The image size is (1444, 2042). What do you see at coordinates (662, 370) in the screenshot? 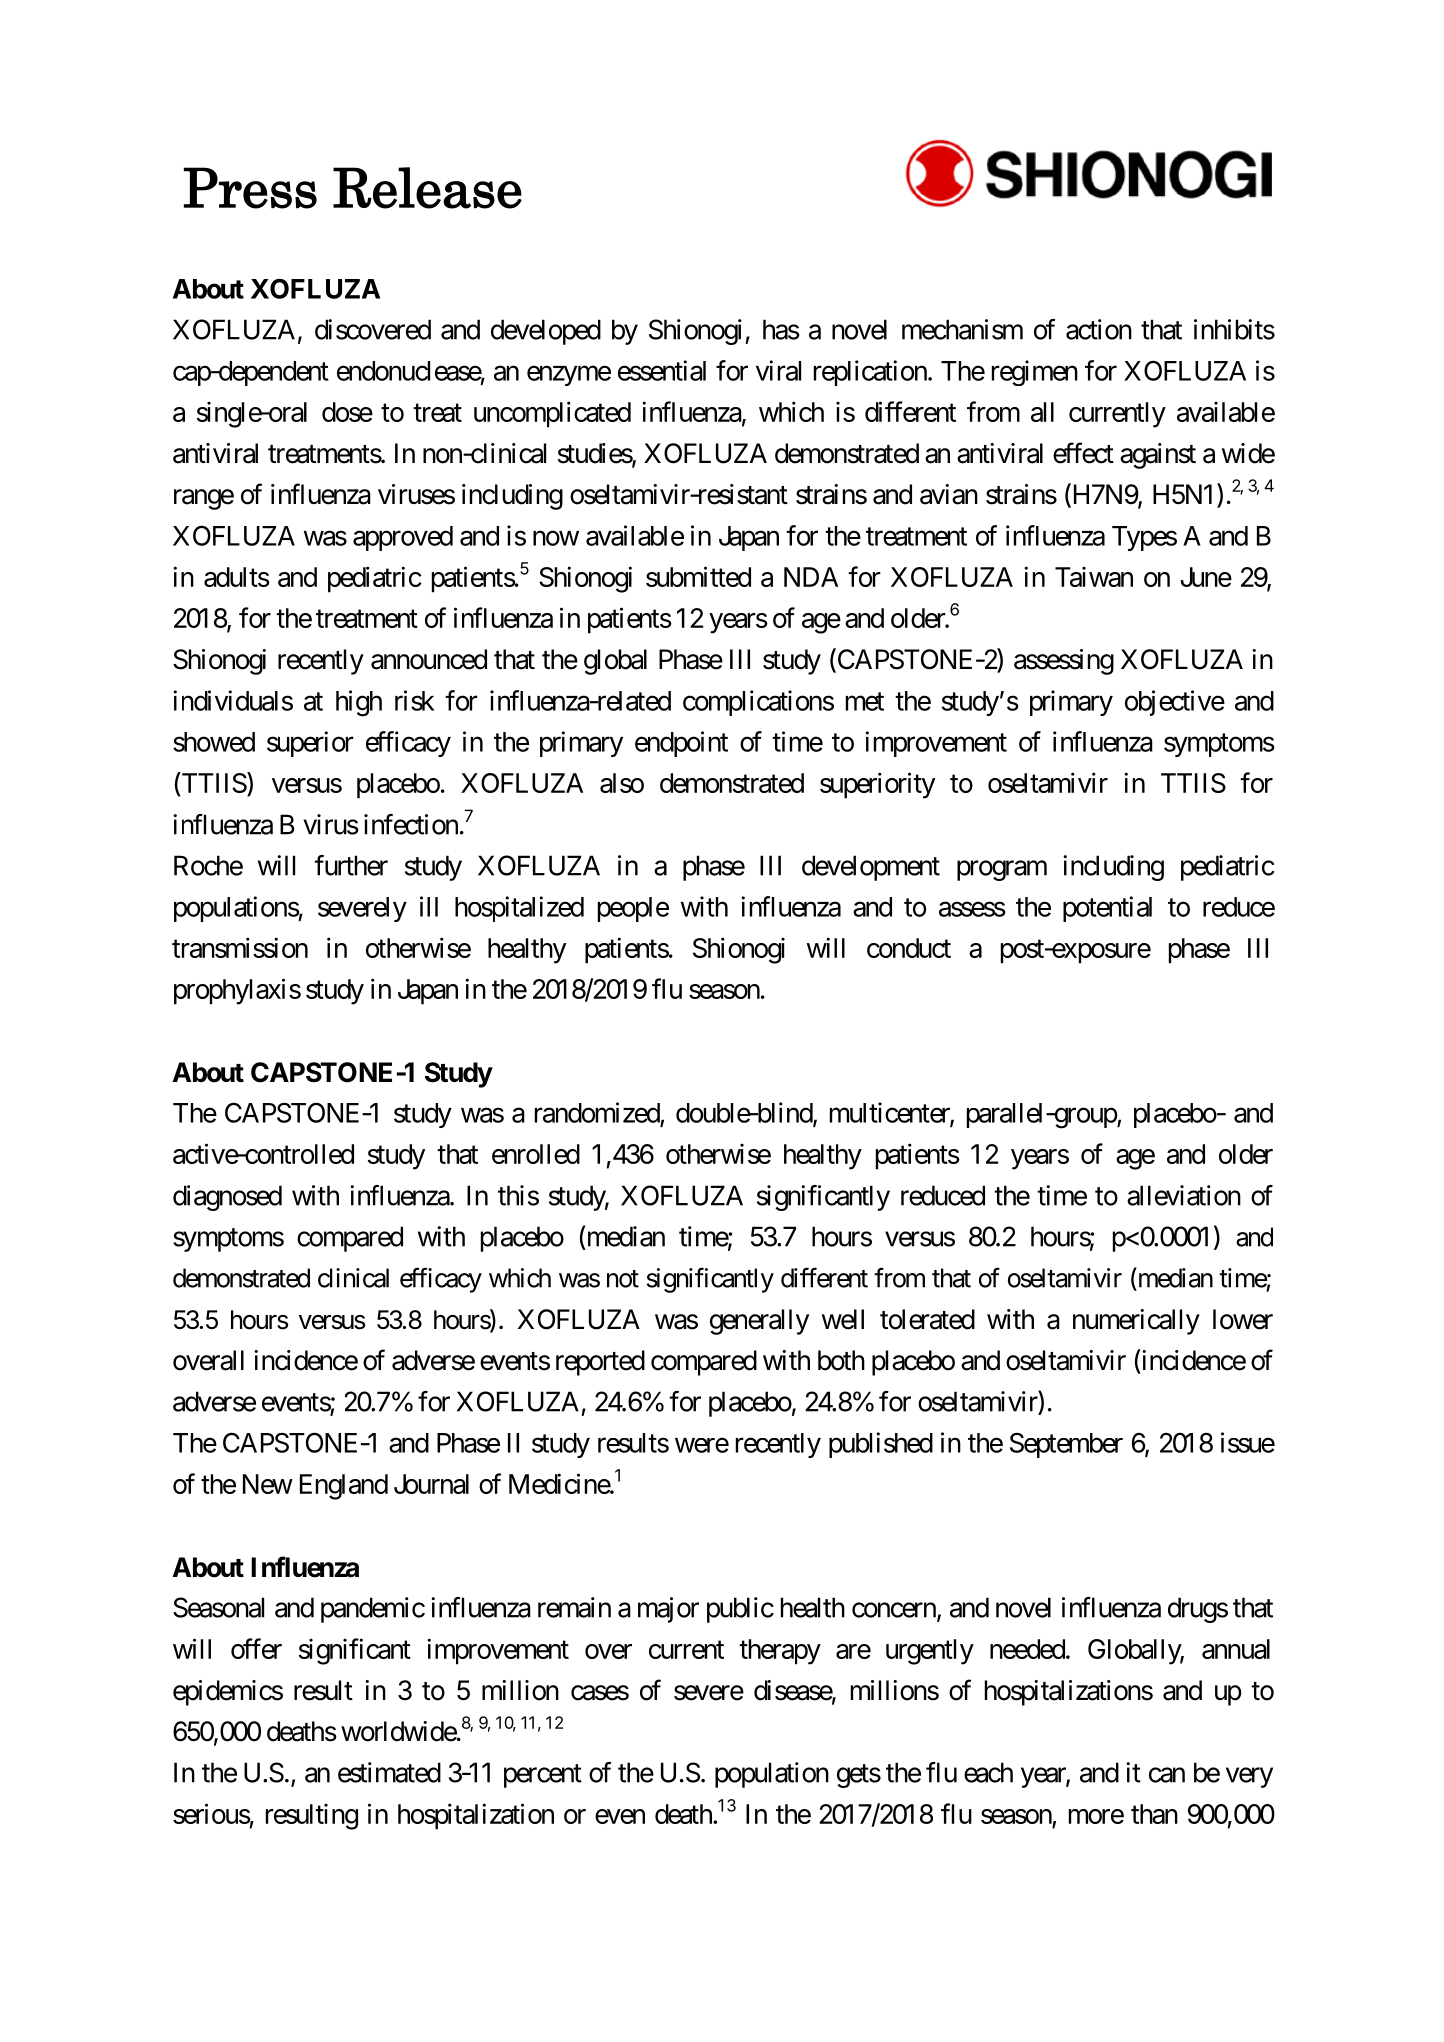
I see `essential` at bounding box center [662, 370].
